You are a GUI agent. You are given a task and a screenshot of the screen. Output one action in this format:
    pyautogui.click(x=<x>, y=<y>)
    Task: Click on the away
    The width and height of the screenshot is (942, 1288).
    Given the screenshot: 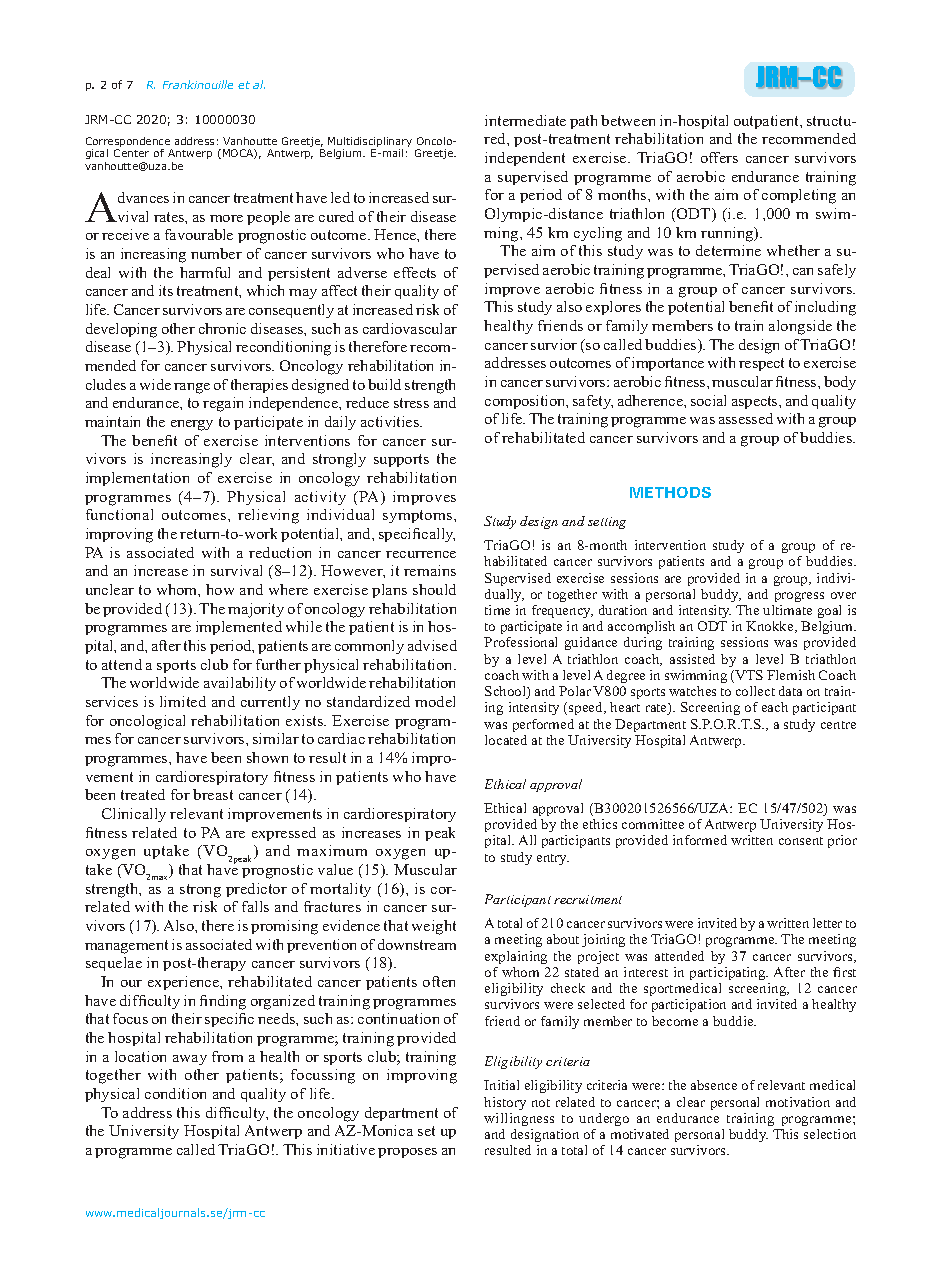 What is the action you would take?
    pyautogui.click(x=190, y=1060)
